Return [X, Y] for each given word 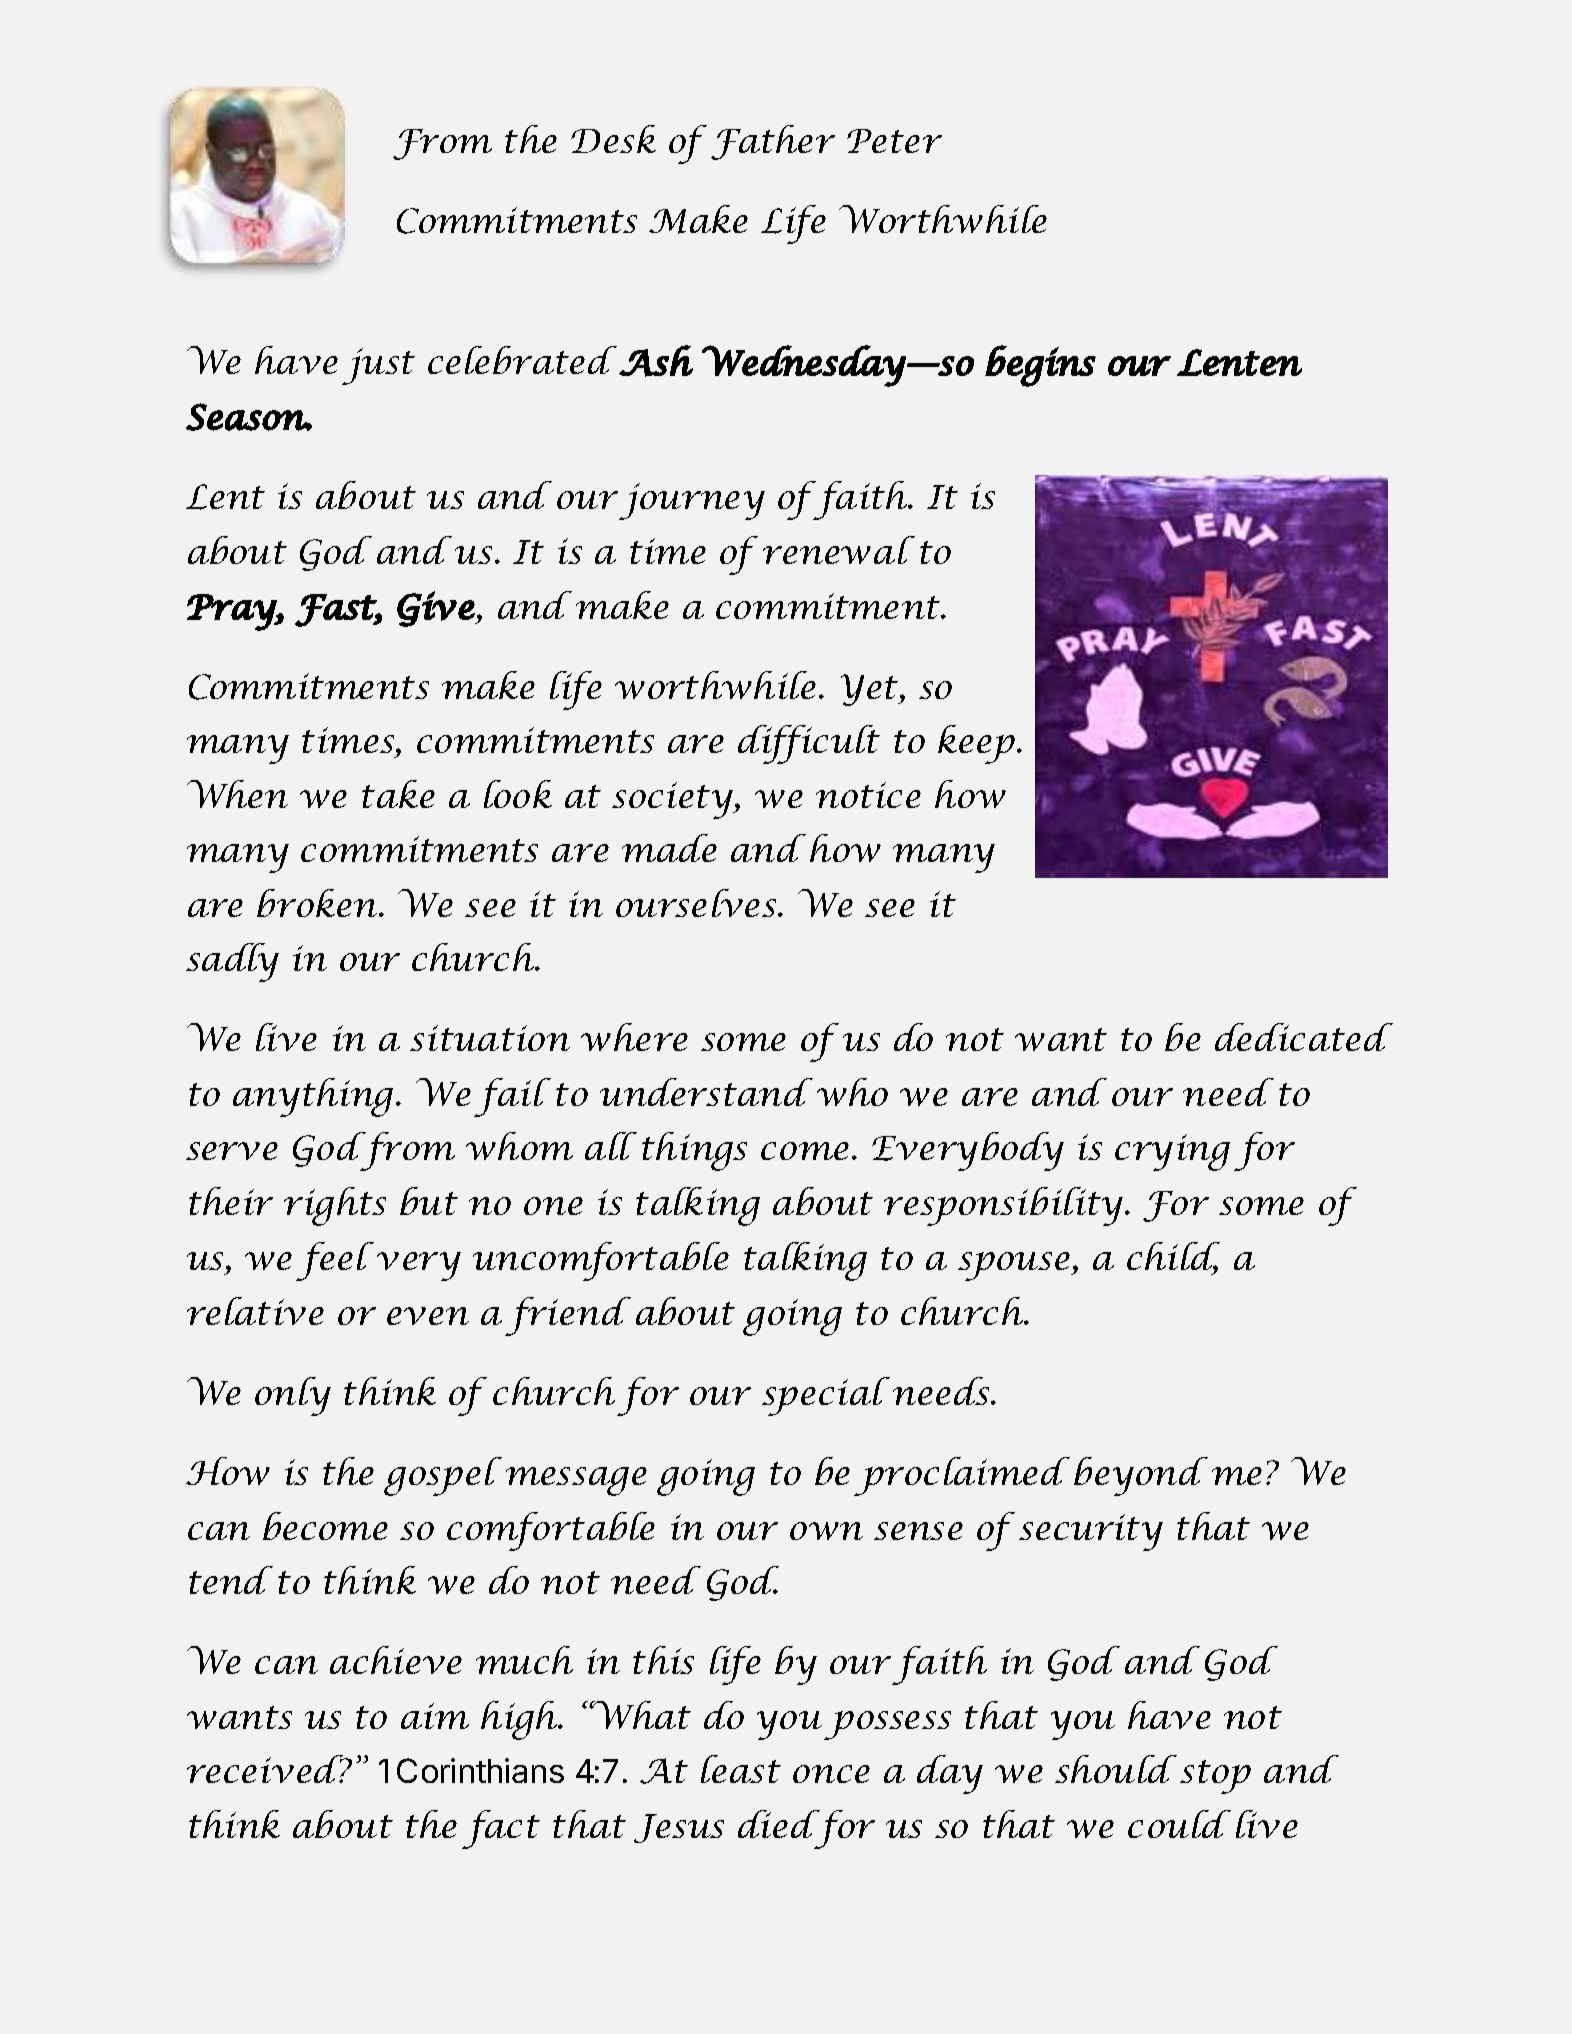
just [378, 366]
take [398, 794]
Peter [894, 141]
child [1173, 1257]
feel [335, 1261]
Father [773, 142]
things [694, 1151]
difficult [809, 744]
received [267, 1769]
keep [978, 744]
